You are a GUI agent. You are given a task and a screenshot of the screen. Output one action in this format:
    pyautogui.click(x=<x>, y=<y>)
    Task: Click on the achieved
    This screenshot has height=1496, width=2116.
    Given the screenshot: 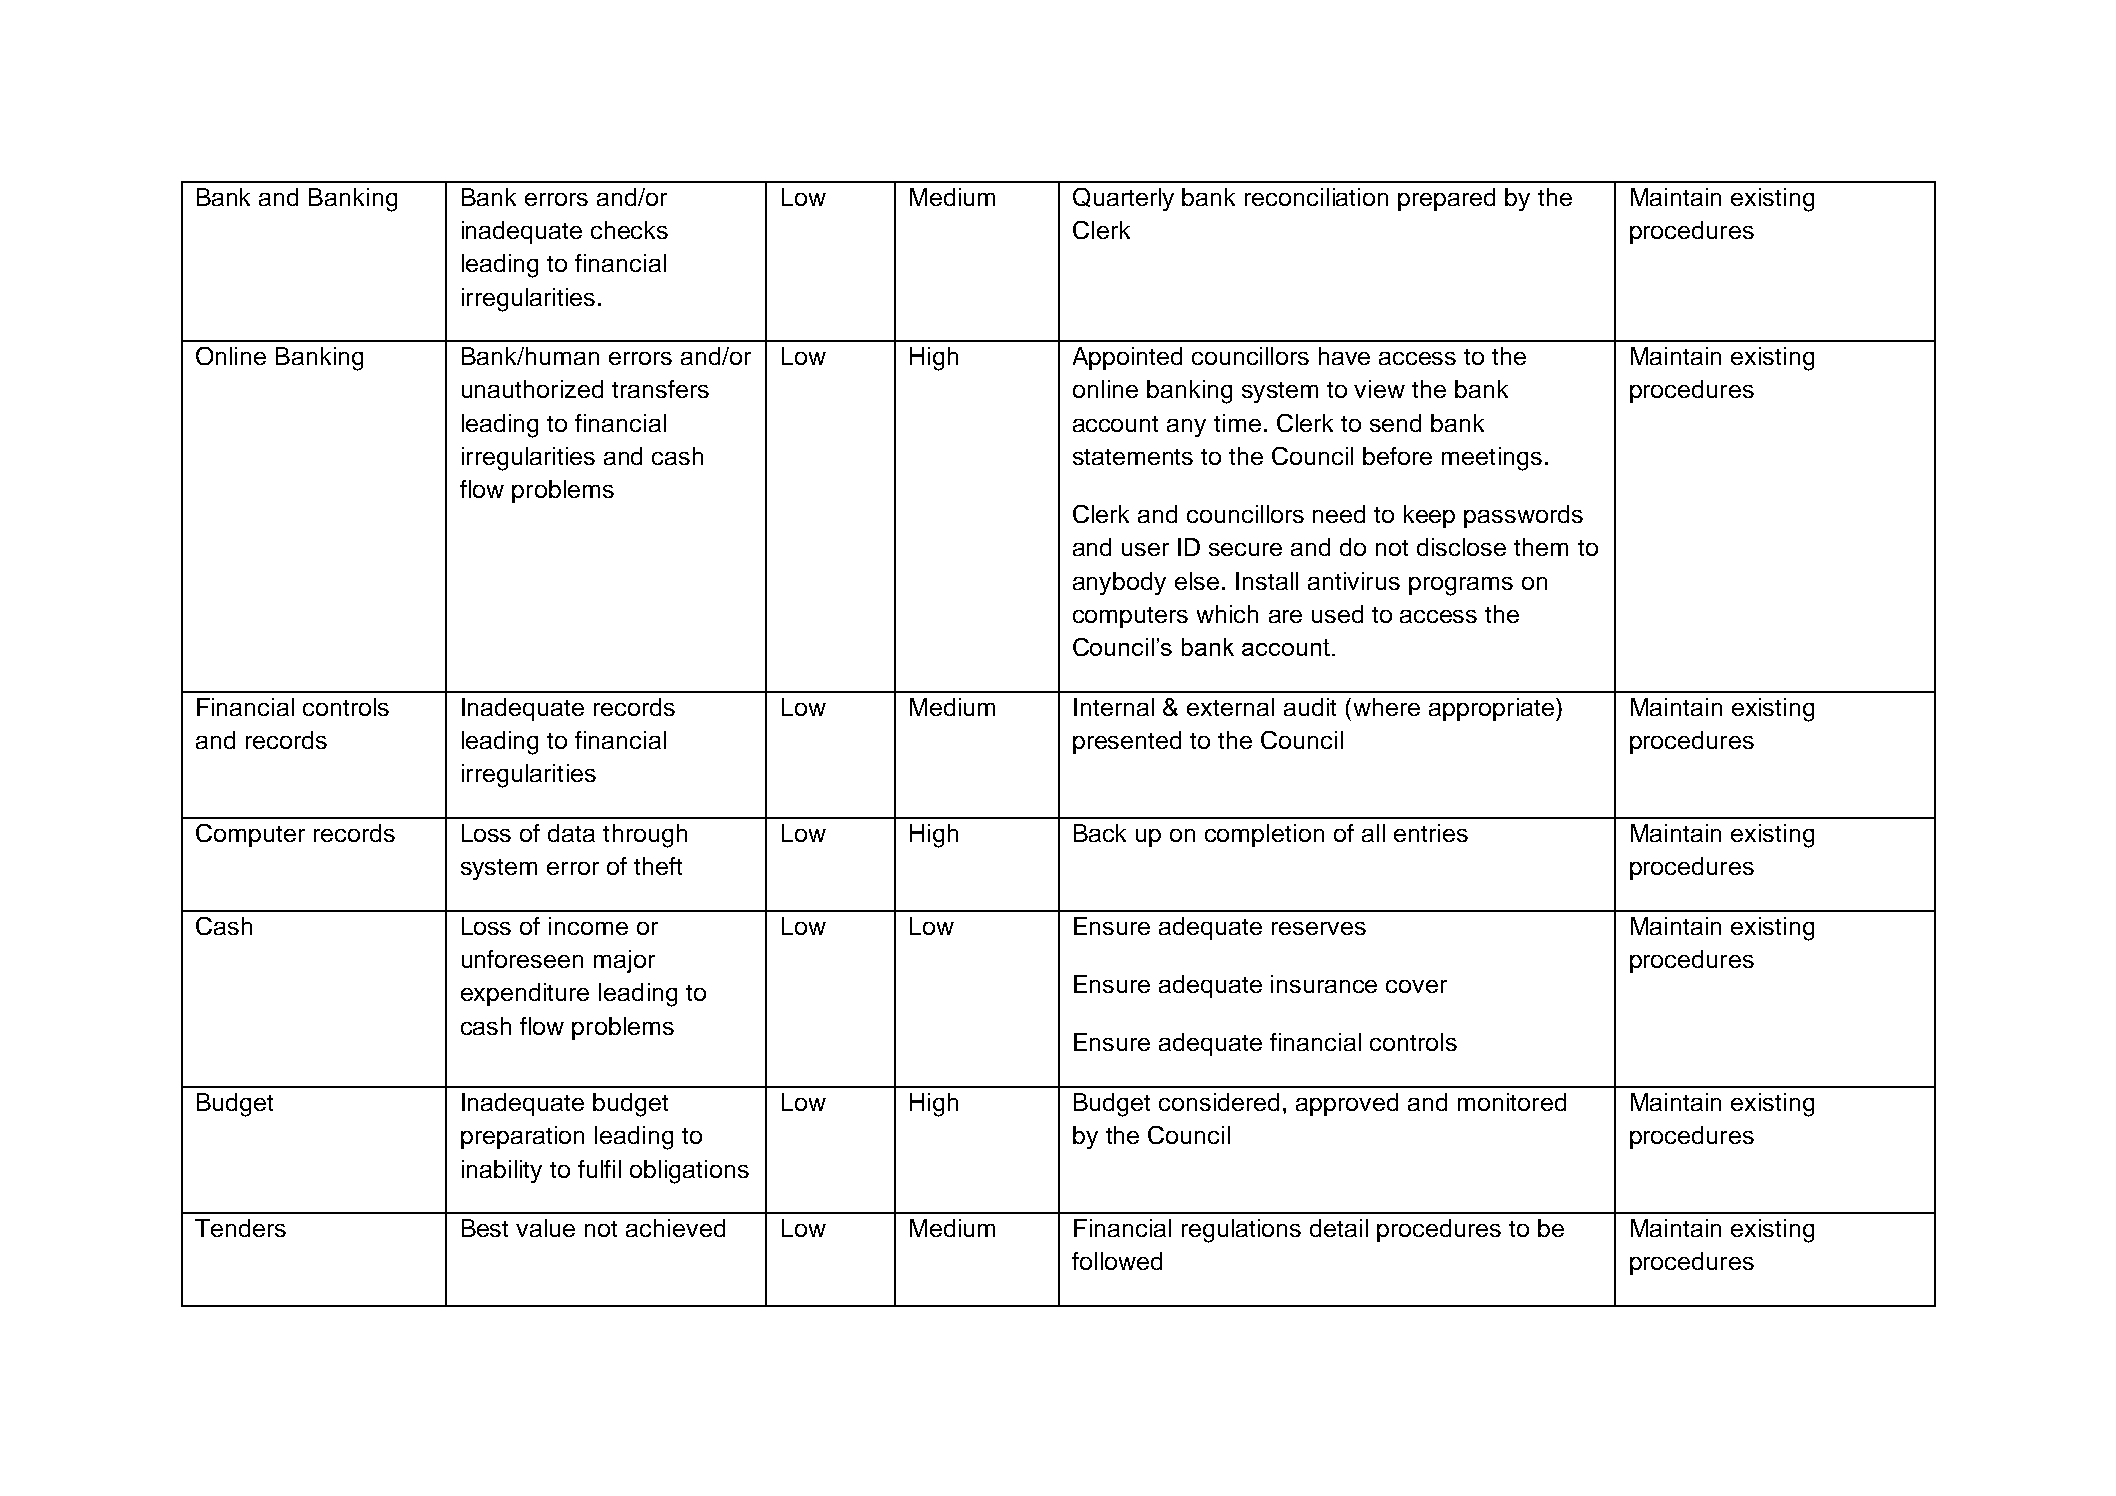 What is the action you would take?
    pyautogui.click(x=675, y=1228)
